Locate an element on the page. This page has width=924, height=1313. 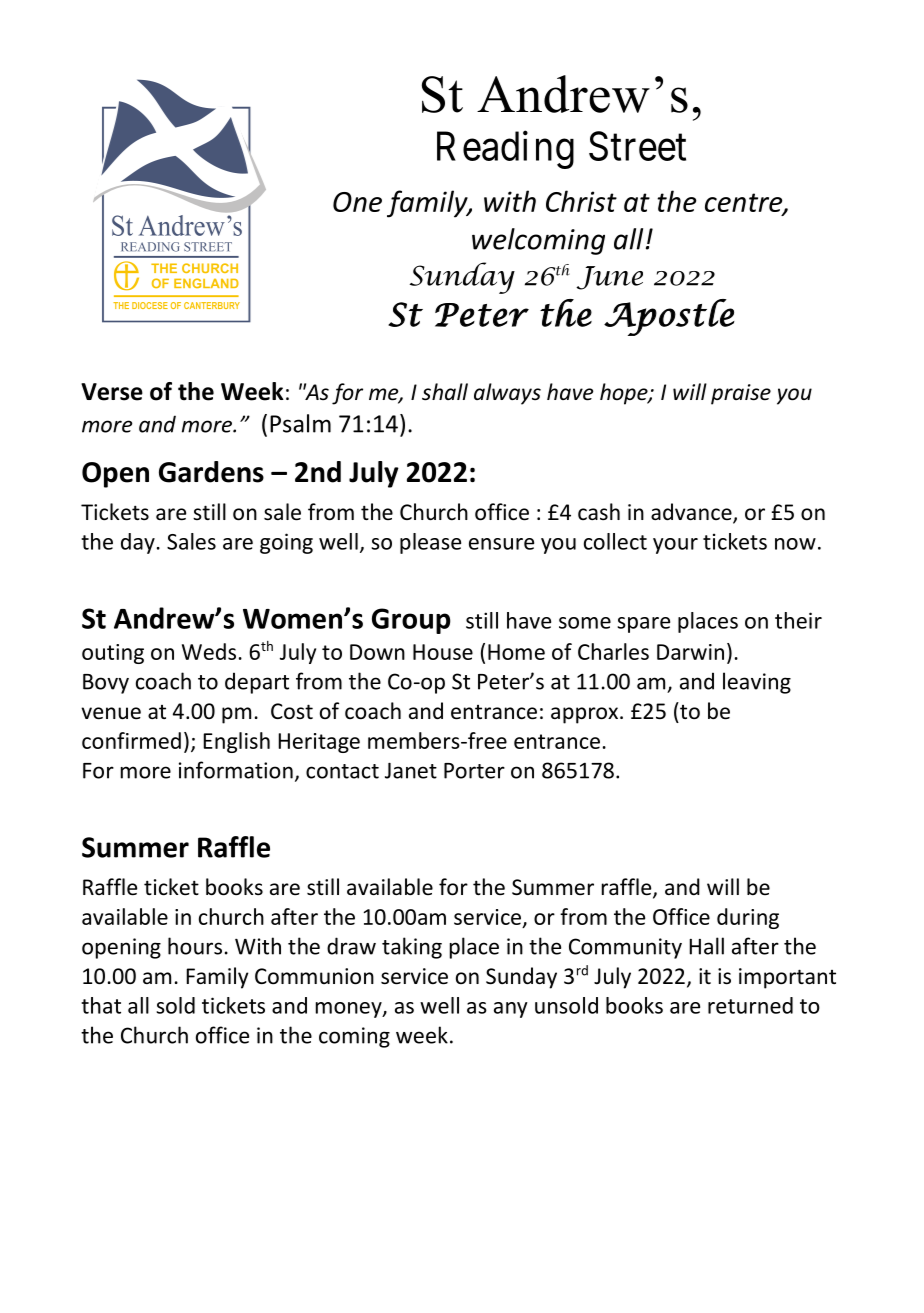
Street is located at coordinates (637, 146).
